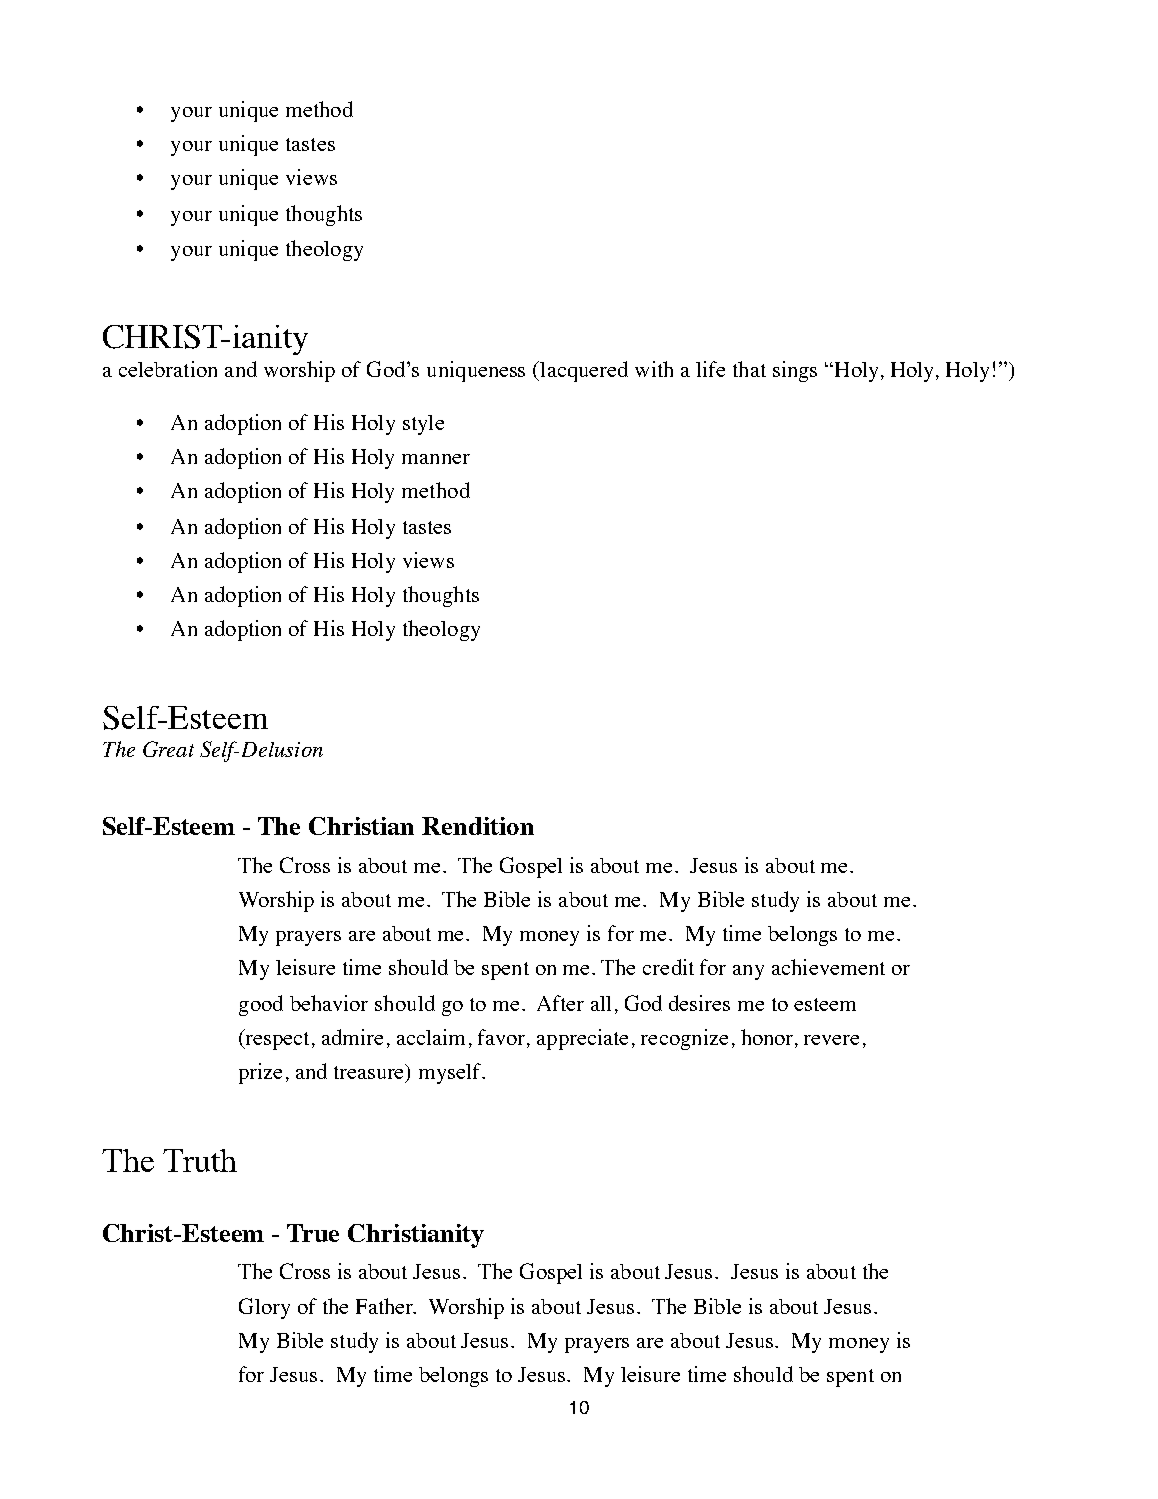  Describe the element at coordinates (748, 972) in the page. I see `any` at that location.
